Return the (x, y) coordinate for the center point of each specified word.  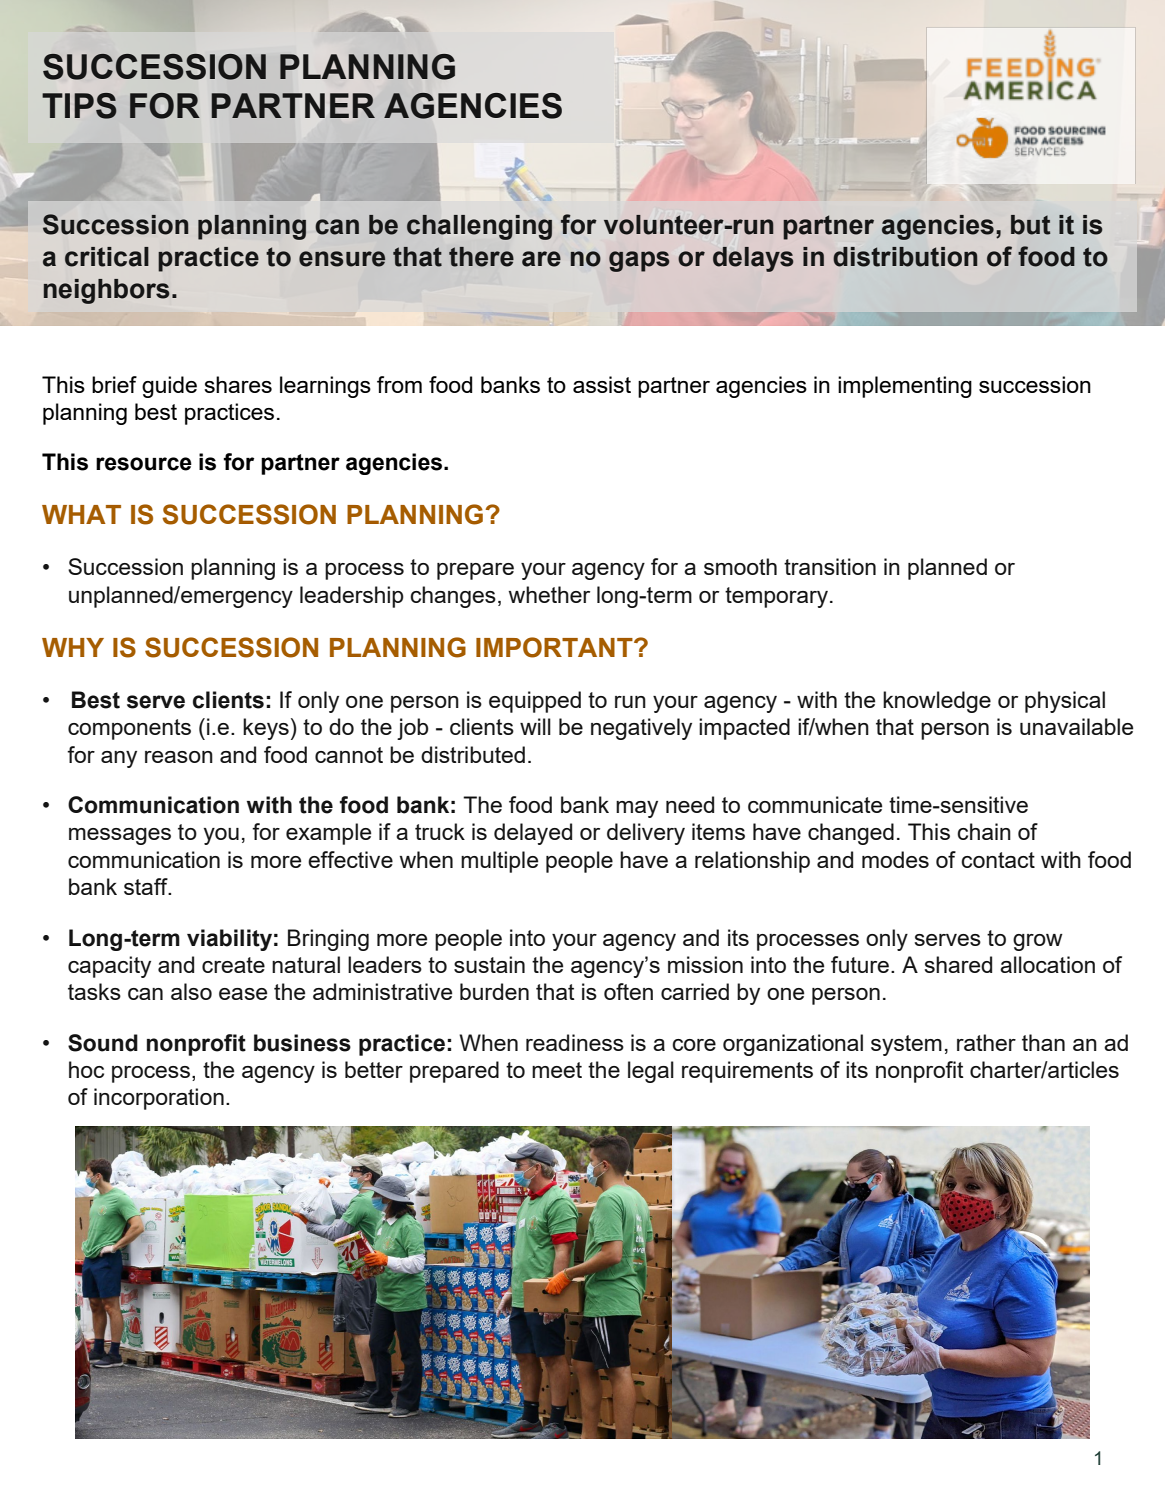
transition (830, 566)
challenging (479, 227)
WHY (73, 647)
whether (549, 594)
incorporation (159, 1099)
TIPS (79, 106)
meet (557, 1070)
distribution (905, 257)
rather (986, 1042)
